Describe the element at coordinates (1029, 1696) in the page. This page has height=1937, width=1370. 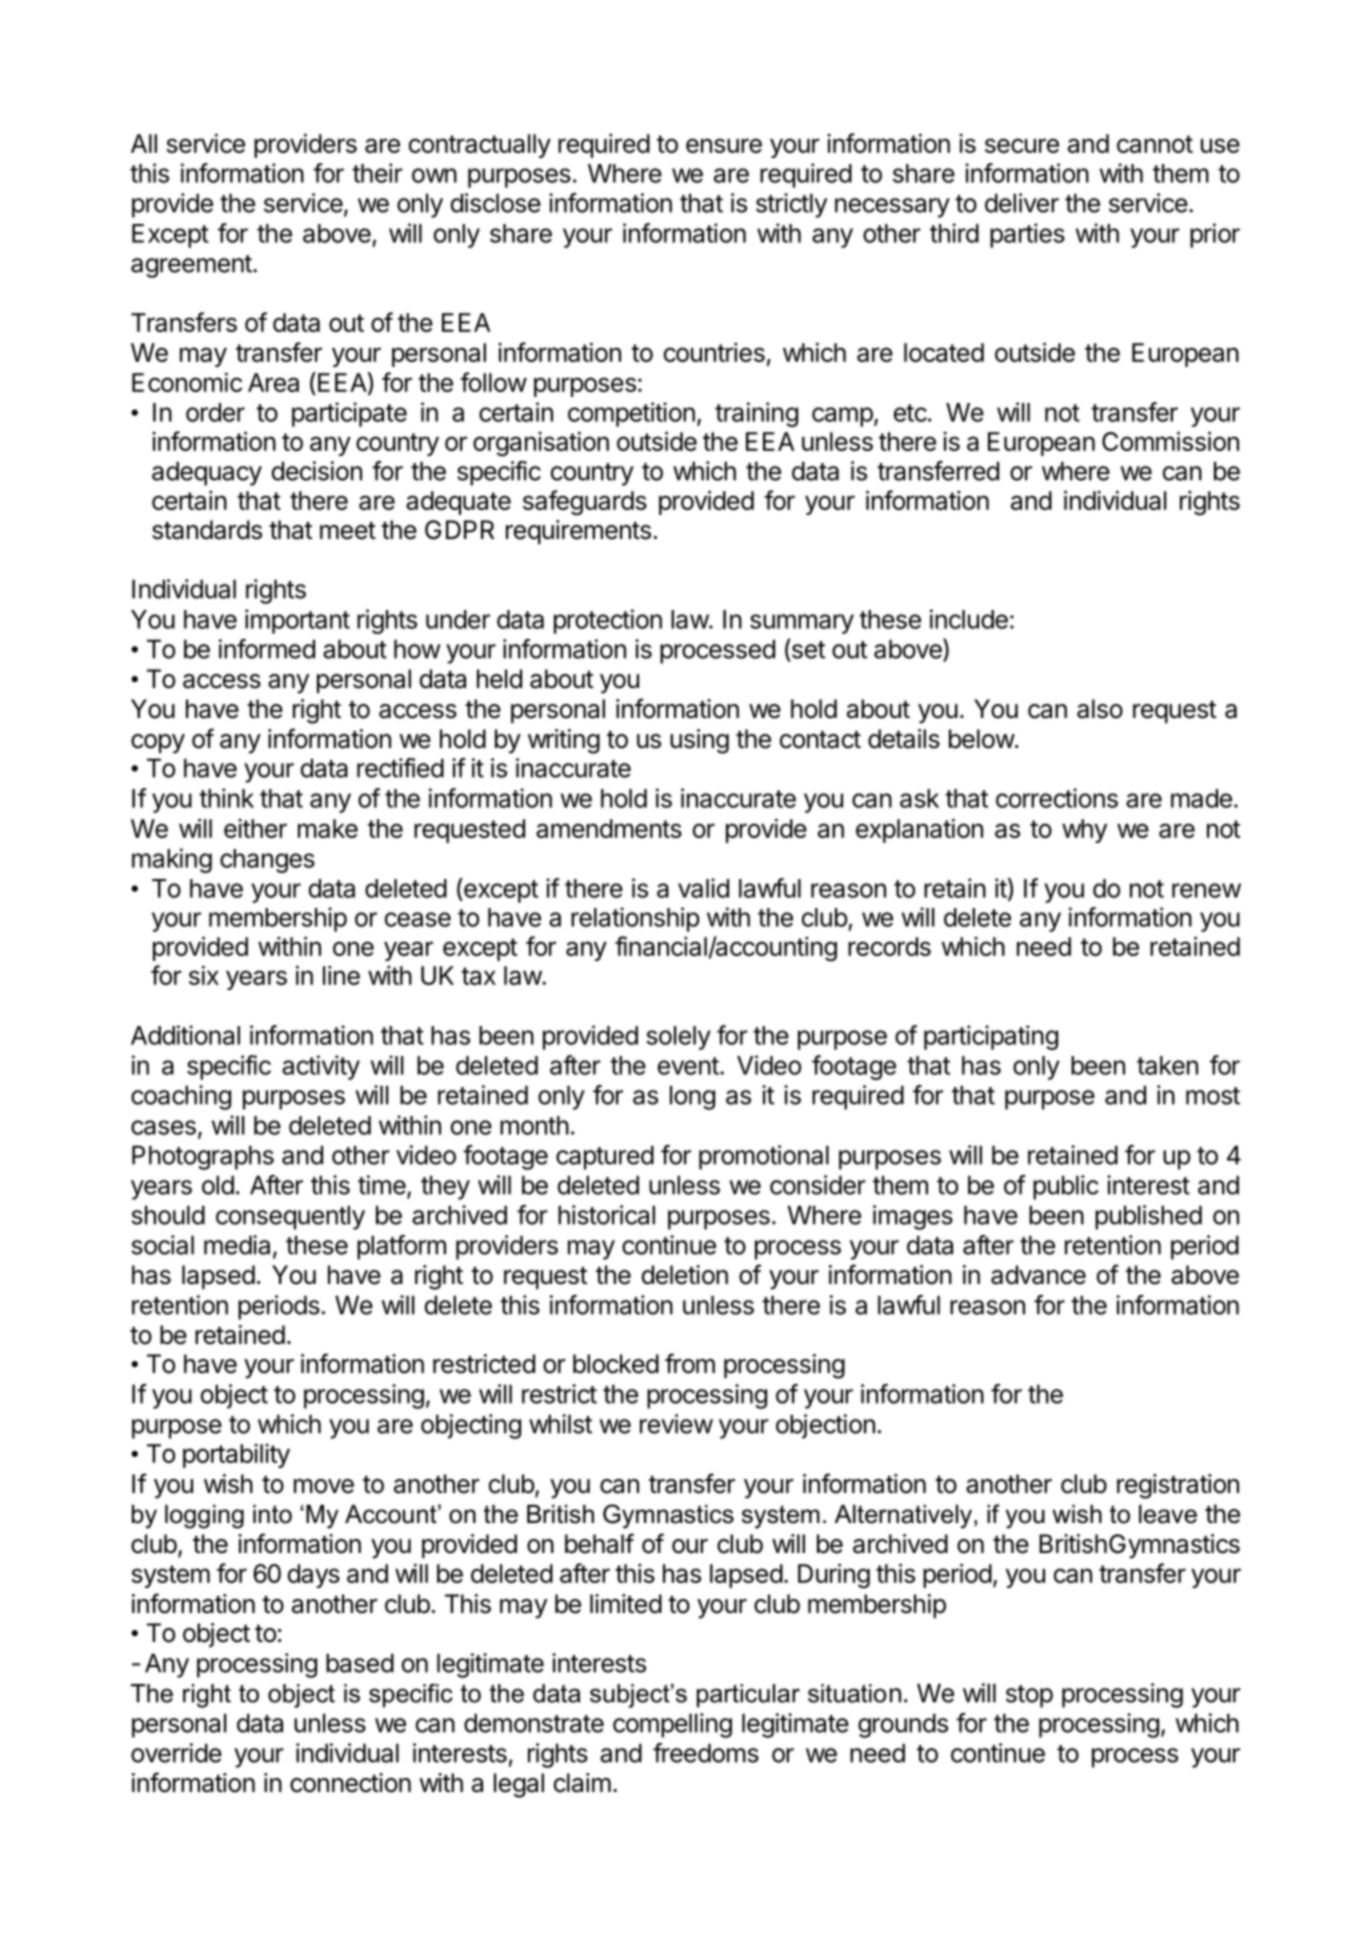
I see `stop` at that location.
